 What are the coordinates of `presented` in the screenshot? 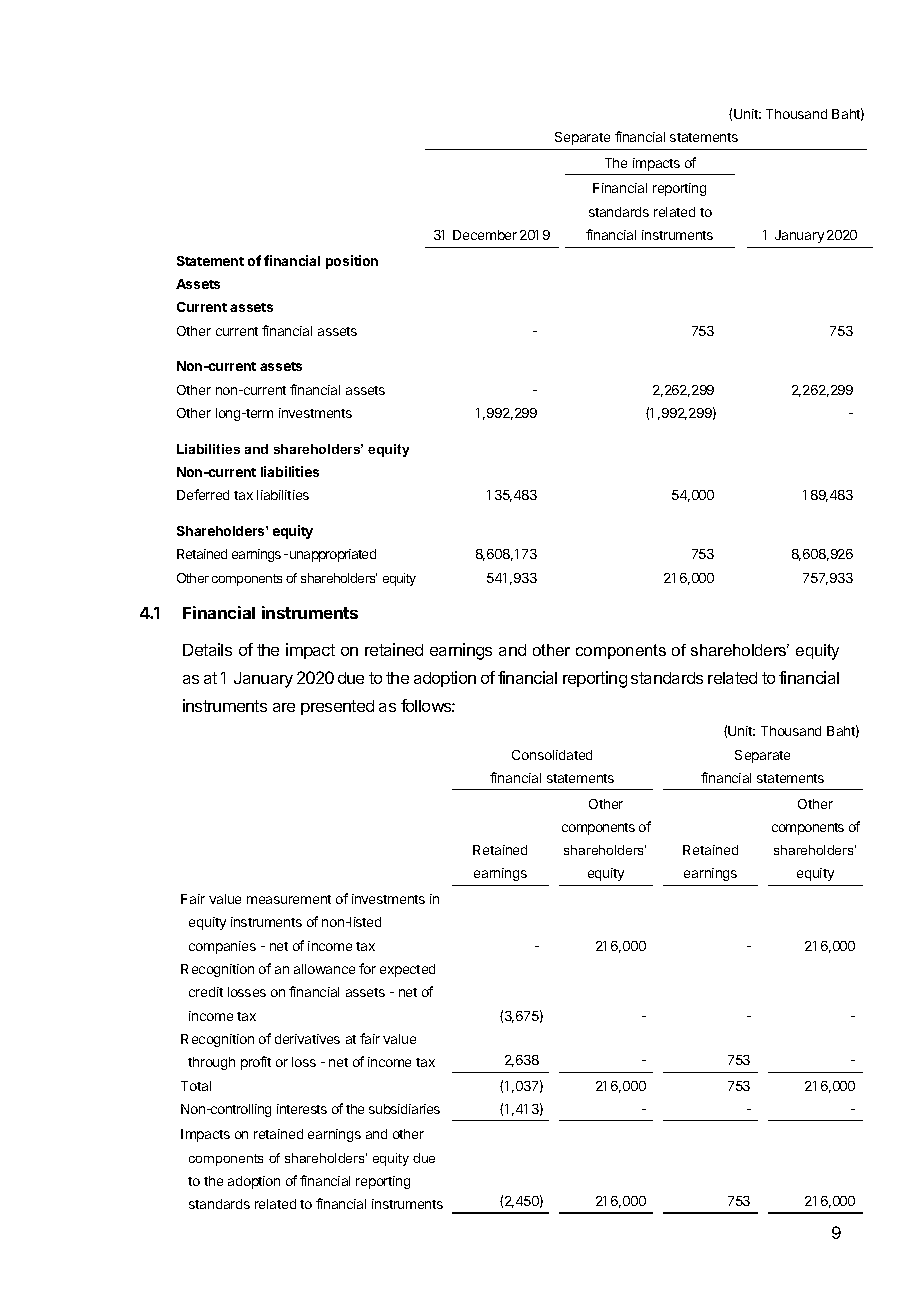 It's located at (337, 707).
